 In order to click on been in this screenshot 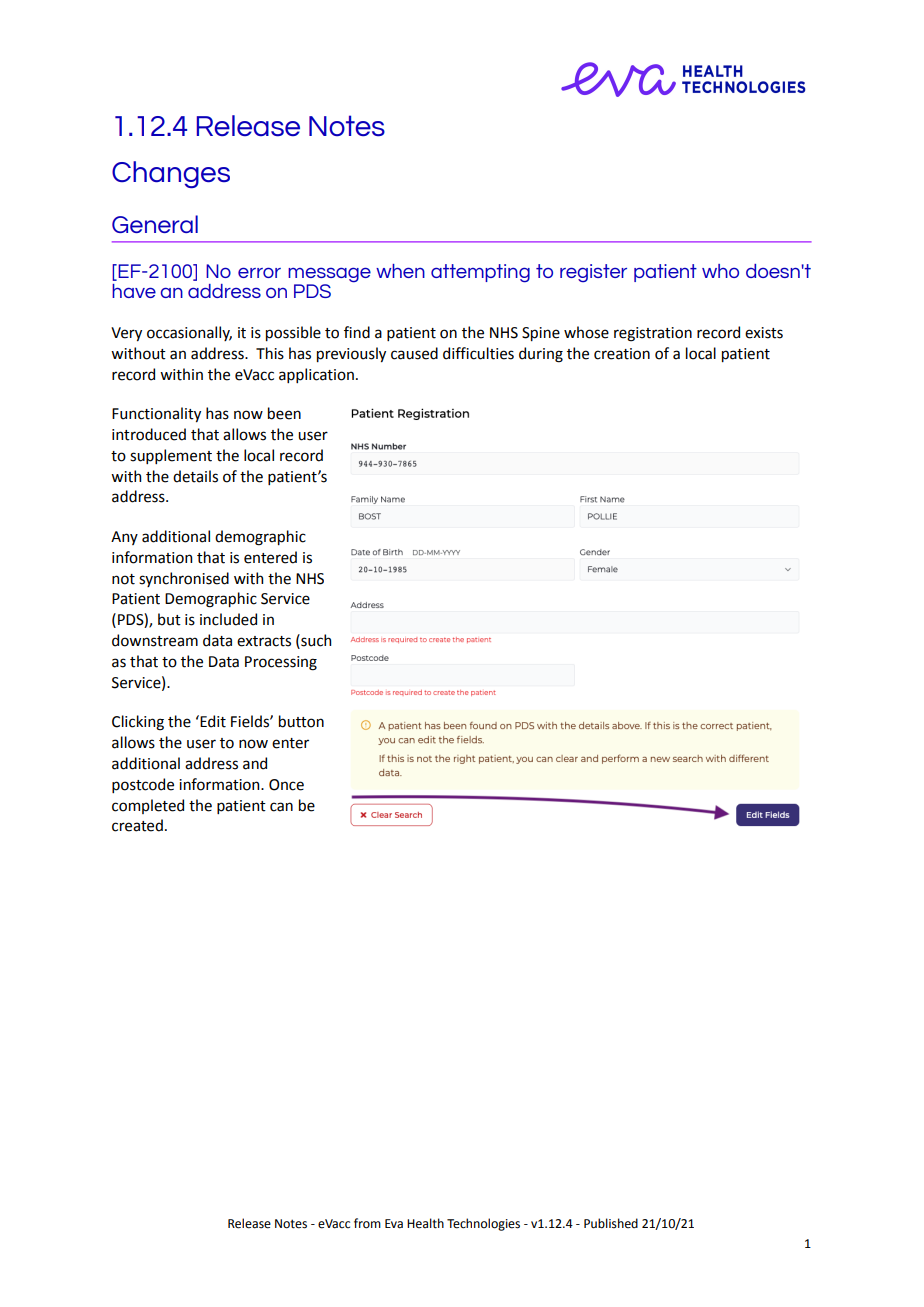, I will do `click(284, 413)`.
